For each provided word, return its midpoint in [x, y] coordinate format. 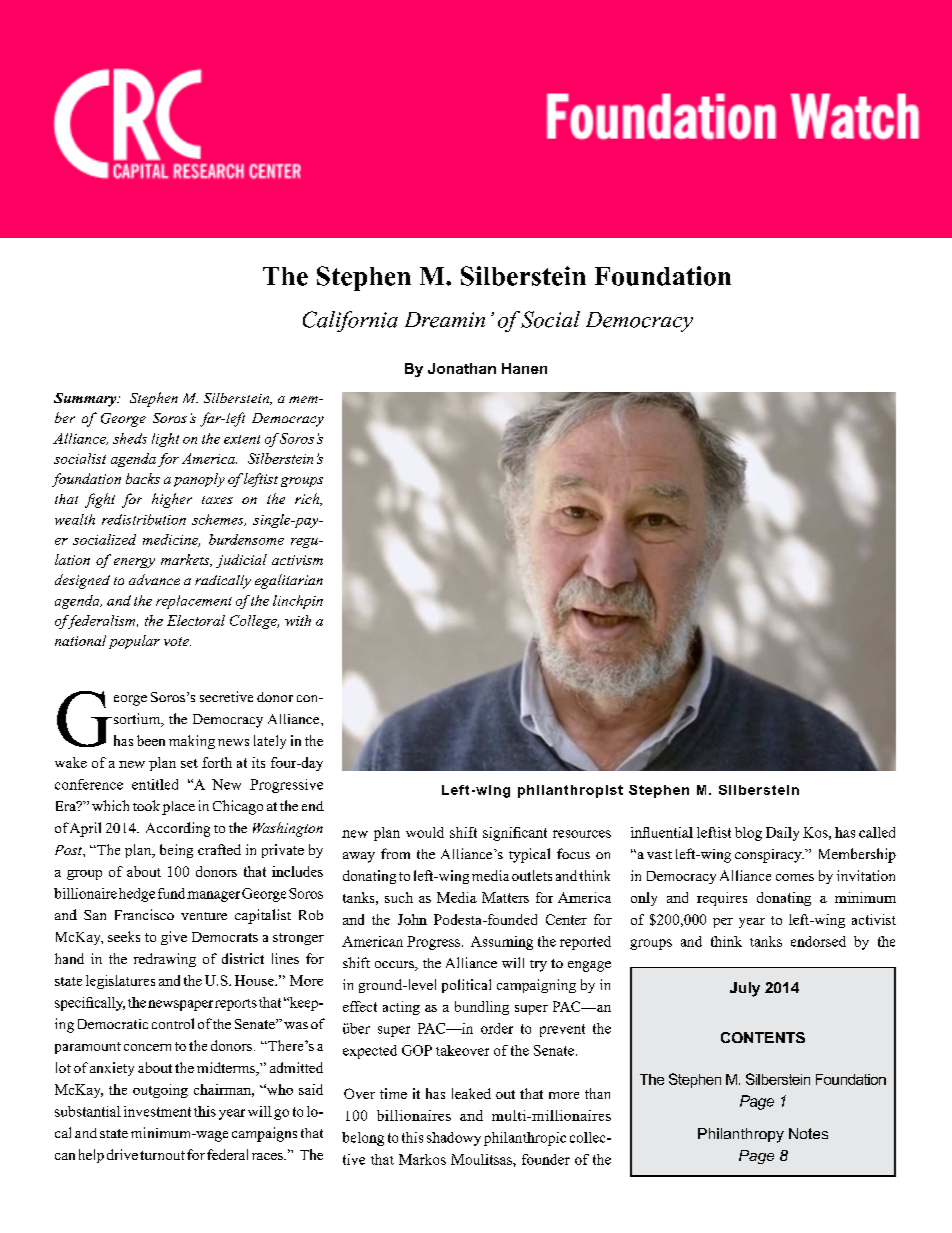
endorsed [818, 941]
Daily [782, 834]
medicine [171, 540]
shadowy [454, 1139]
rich [308, 499]
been [151, 740]
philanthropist [570, 791]
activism [297, 560]
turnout [162, 1155]
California [350, 321]
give [174, 938]
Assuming [502, 943]
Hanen [524, 368]
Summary [86, 400]
